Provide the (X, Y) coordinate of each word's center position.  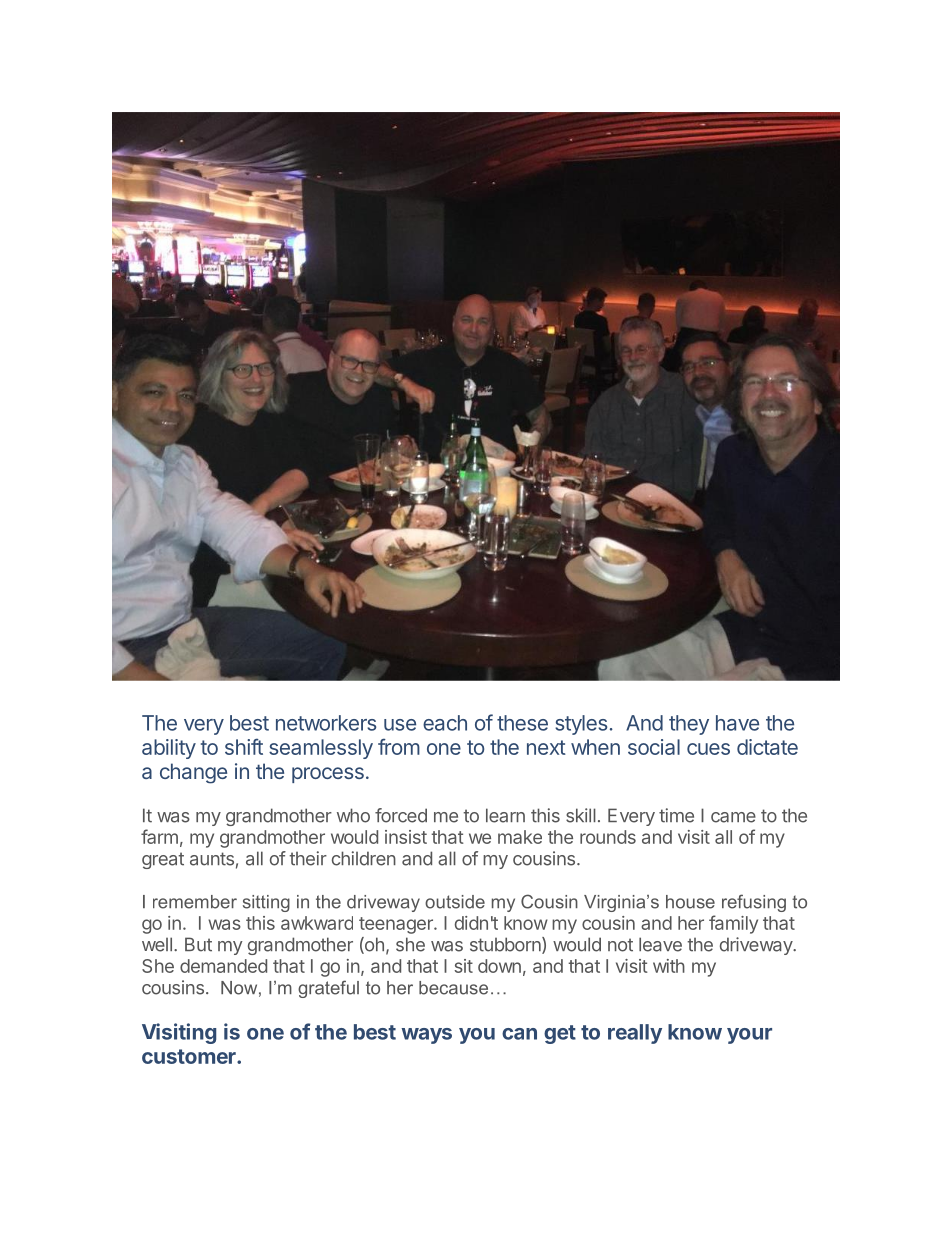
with (669, 966)
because (453, 988)
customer (190, 1056)
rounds (608, 837)
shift (244, 746)
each (445, 723)
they (689, 725)
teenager (397, 925)
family (733, 924)
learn (505, 815)
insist (406, 837)
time (676, 815)
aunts (212, 859)
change (193, 773)
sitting (266, 903)
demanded (223, 966)
